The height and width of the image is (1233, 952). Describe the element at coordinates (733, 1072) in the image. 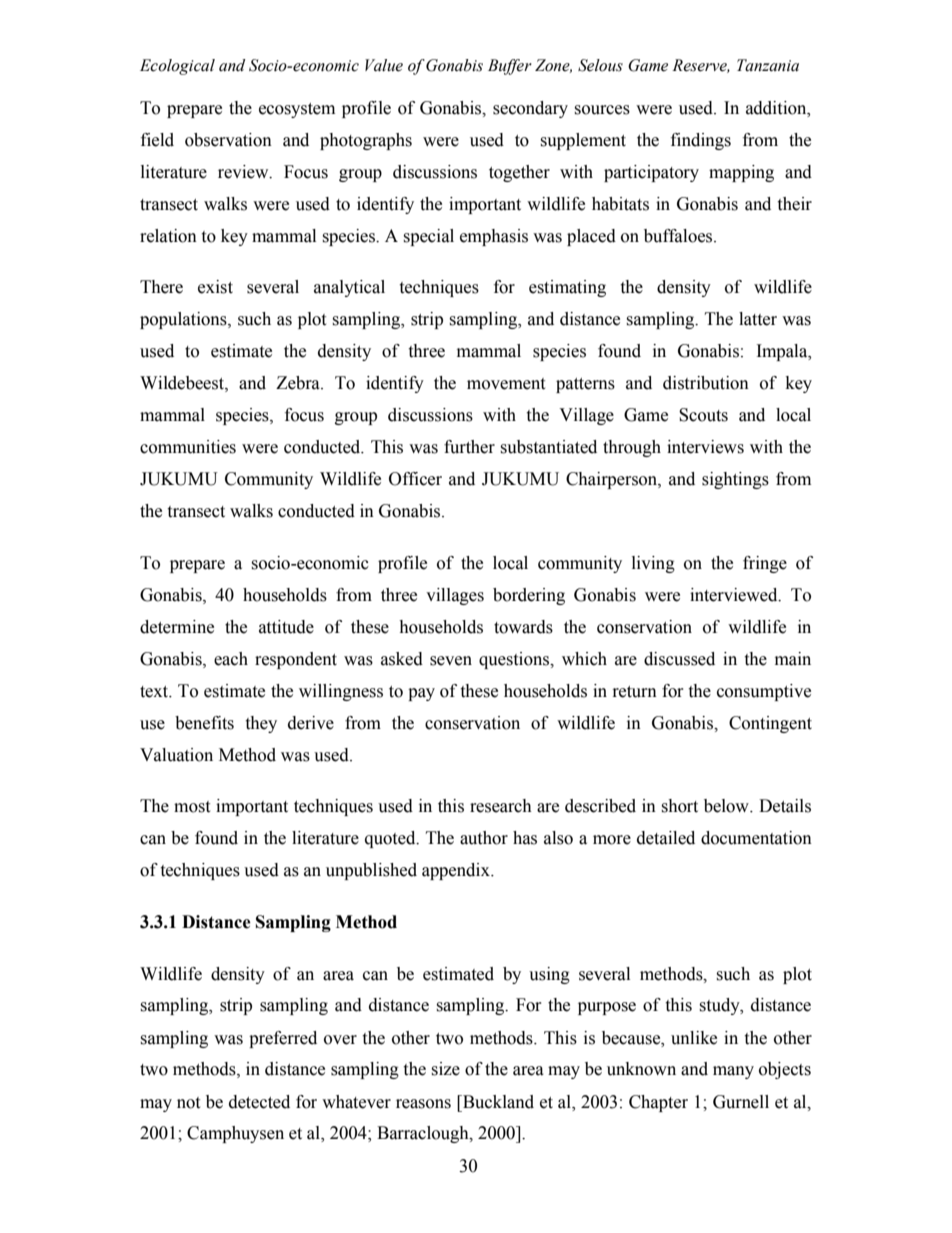

I see `many` at that location.
